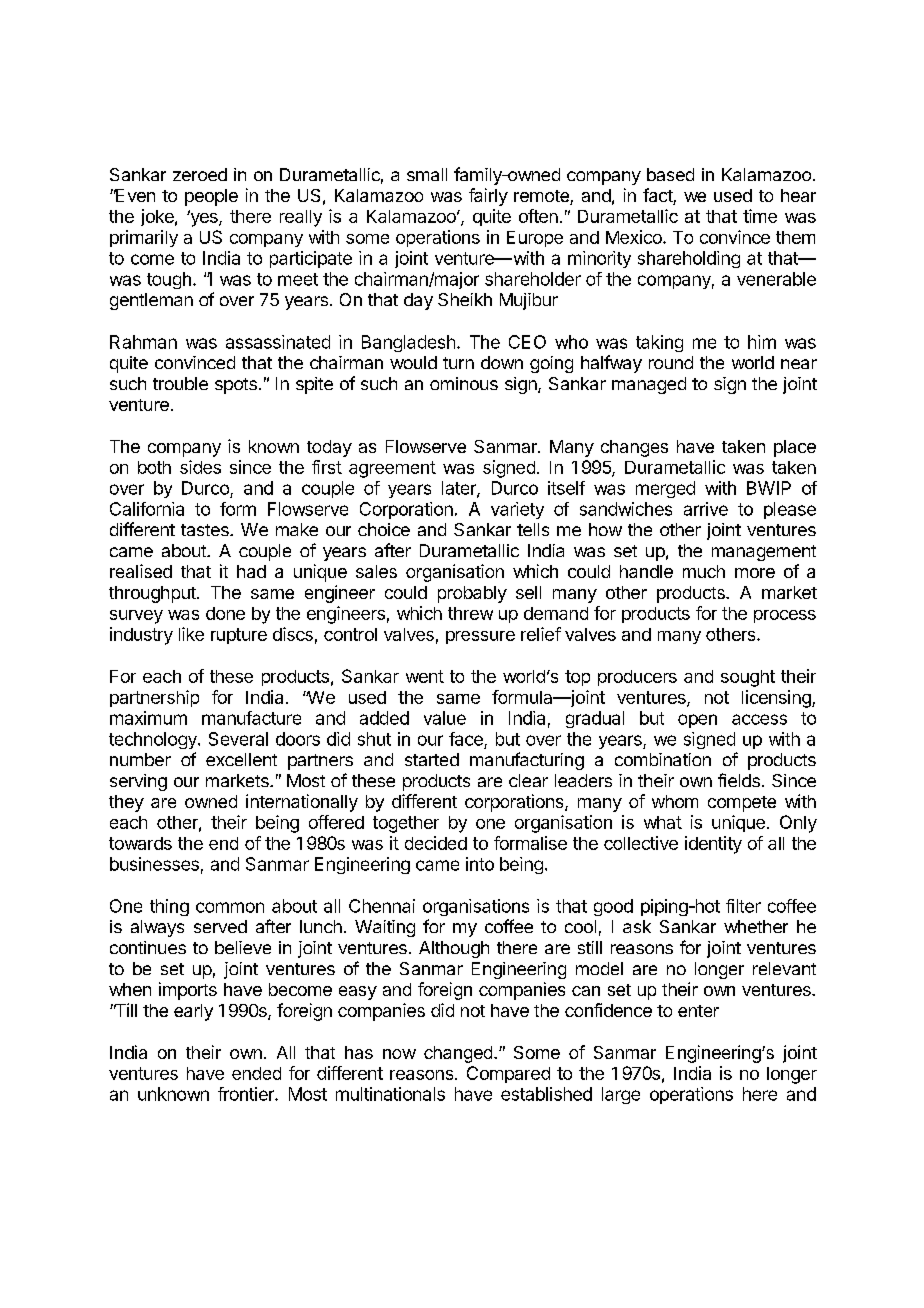  What do you see at coordinates (191, 634) in the page?
I see `like` at bounding box center [191, 634].
